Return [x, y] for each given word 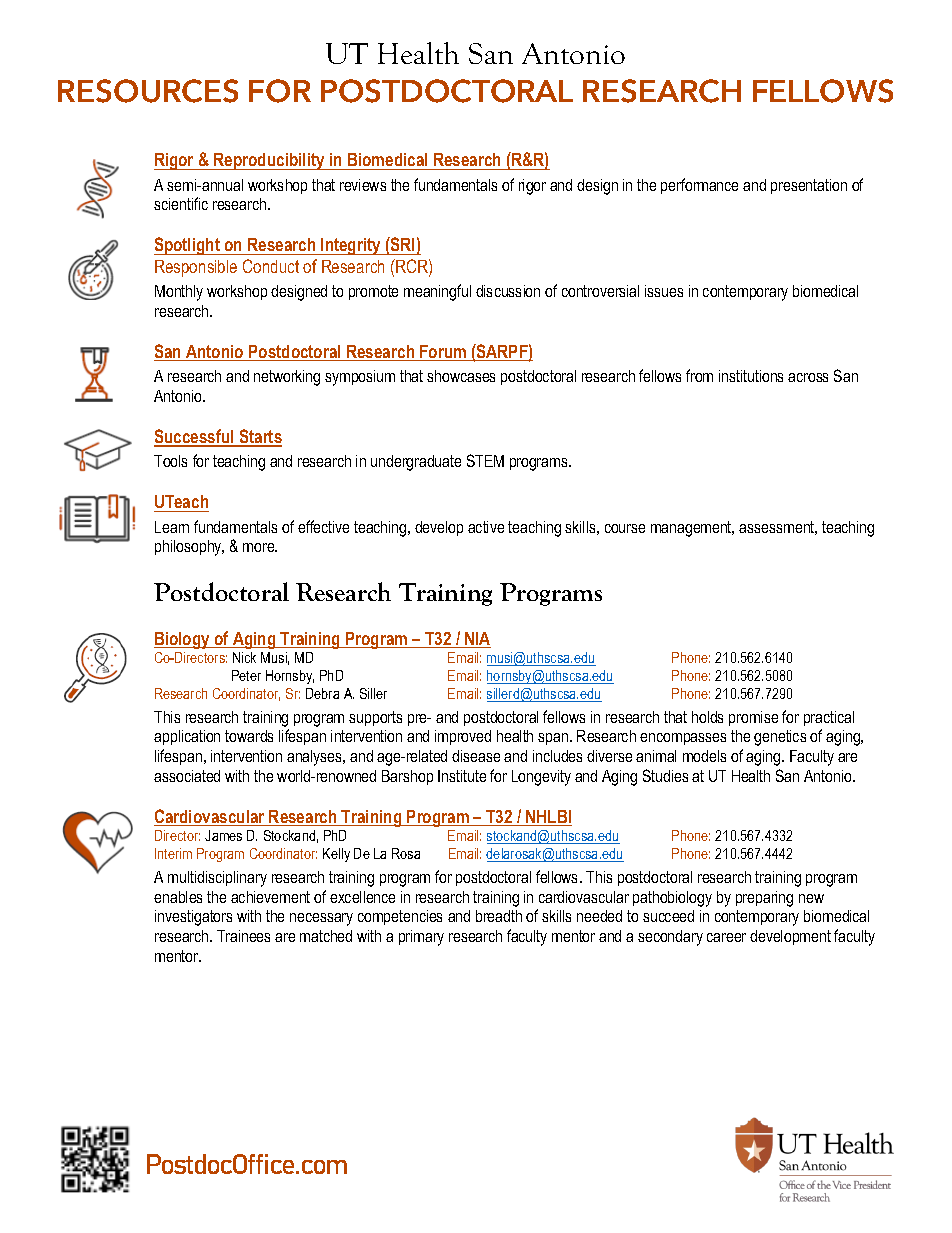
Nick [244, 657]
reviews [363, 185]
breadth [499, 916]
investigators [193, 918]
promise [753, 718]
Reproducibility [269, 161]
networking [287, 378]
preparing [764, 899]
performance [699, 186]
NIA [477, 640]
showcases [461, 376]
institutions [751, 376]
